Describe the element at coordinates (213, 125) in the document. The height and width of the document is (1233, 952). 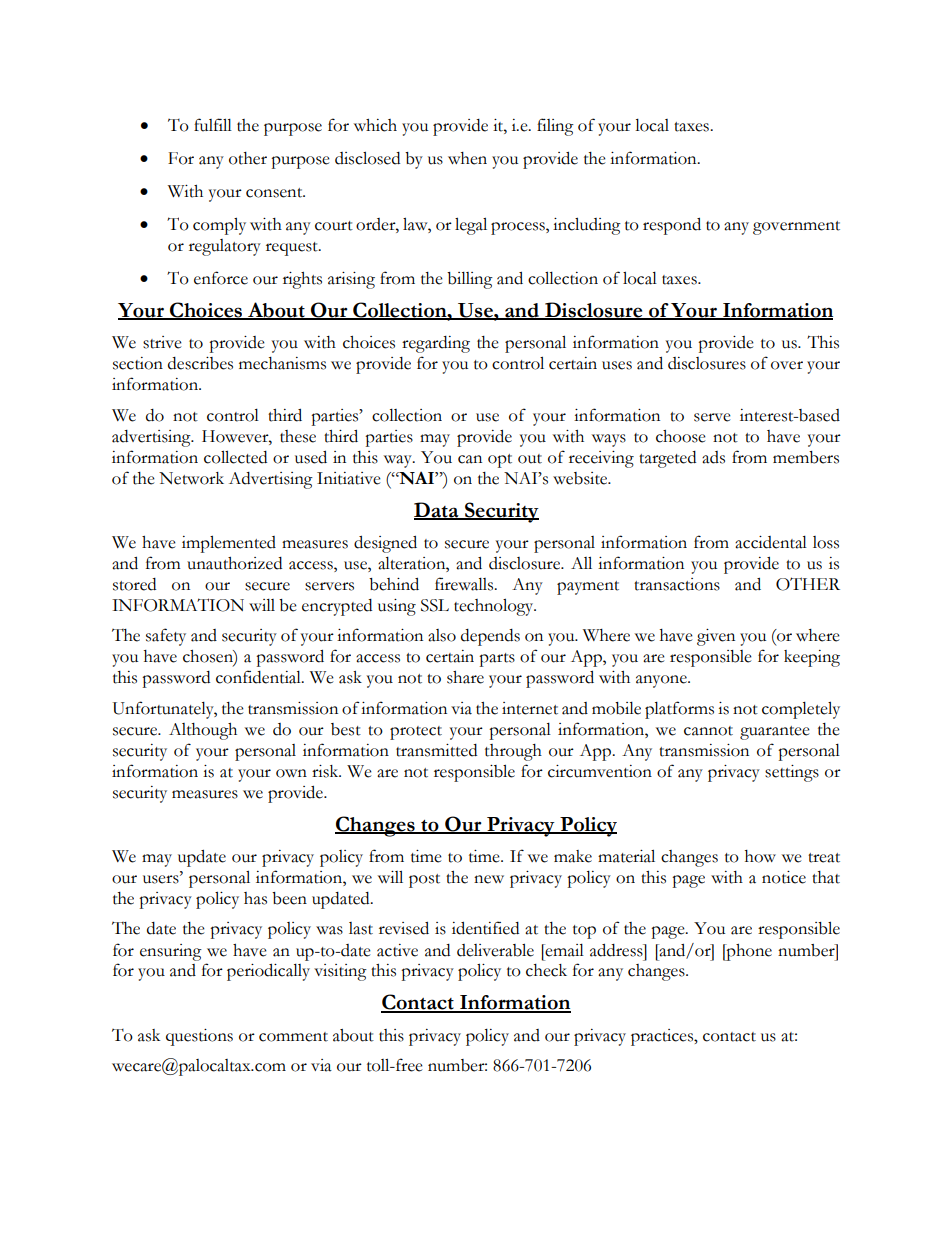
I see `fulfill` at that location.
